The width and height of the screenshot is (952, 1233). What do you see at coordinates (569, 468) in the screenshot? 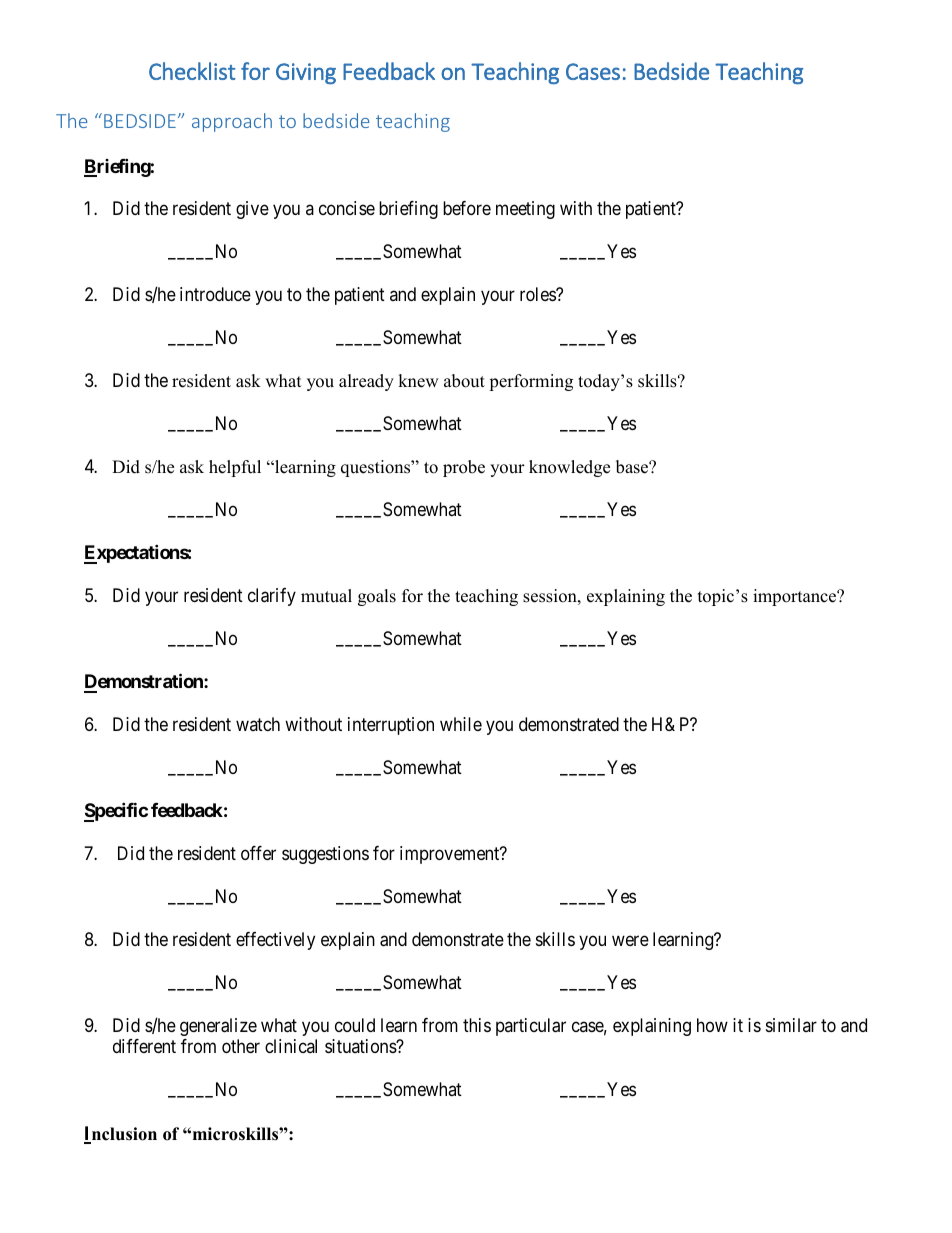
I see `knowledge` at bounding box center [569, 468].
